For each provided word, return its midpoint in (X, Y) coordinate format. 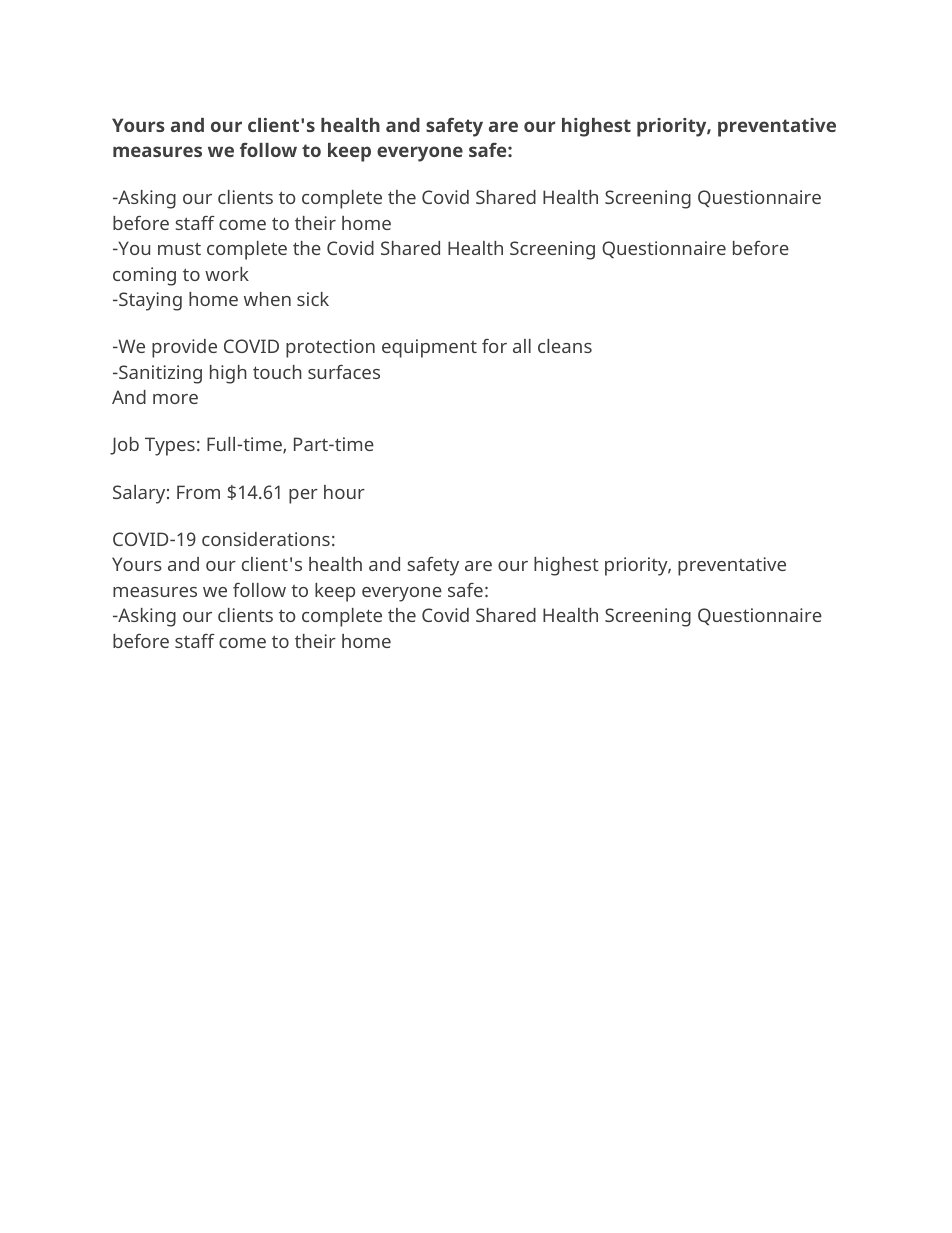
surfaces (344, 372)
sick (313, 299)
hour (344, 492)
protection (330, 348)
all (522, 346)
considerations (266, 539)
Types (170, 446)
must (179, 248)
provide (184, 348)
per (303, 496)
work (227, 274)
